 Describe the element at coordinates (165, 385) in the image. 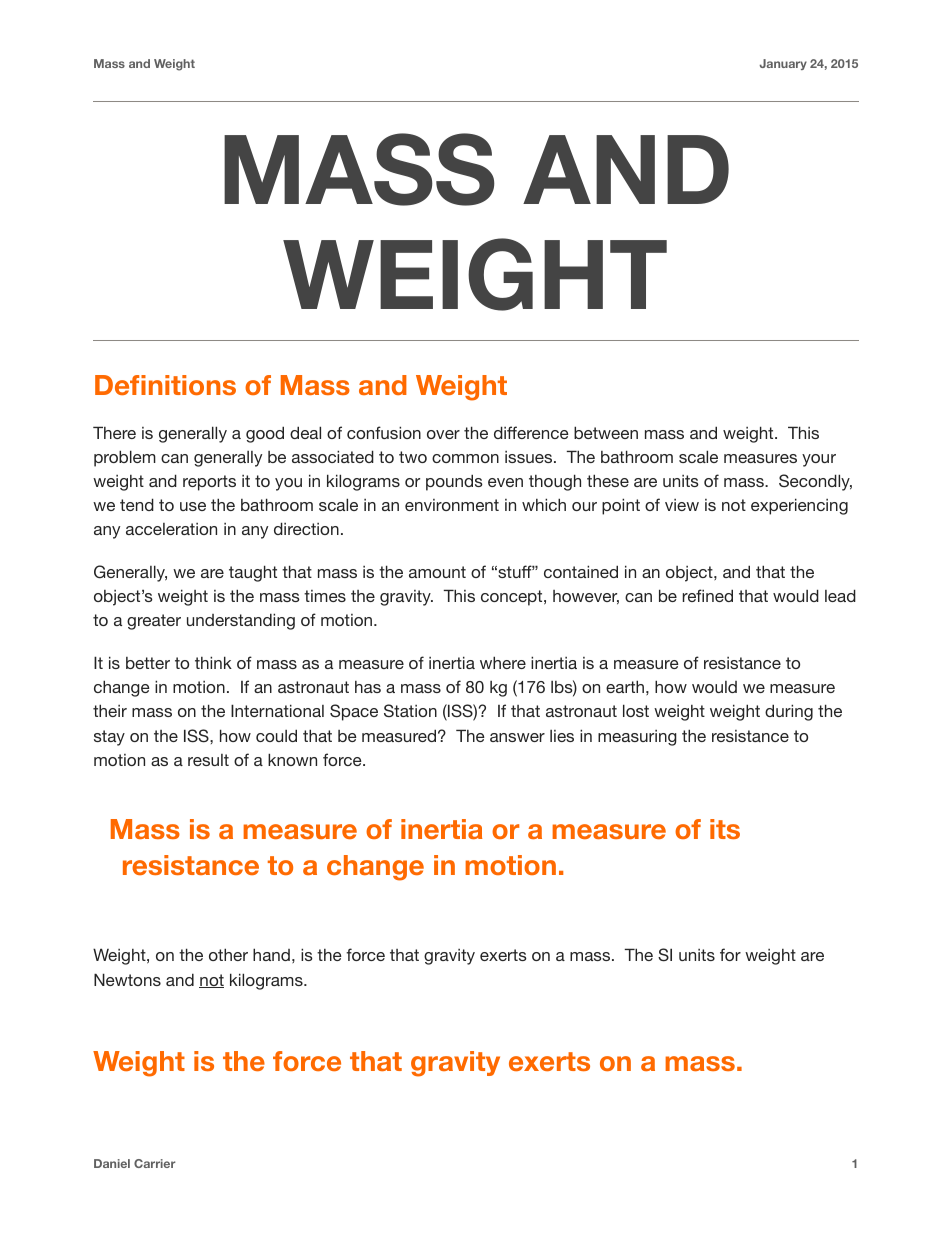

I see `Definitions` at that location.
